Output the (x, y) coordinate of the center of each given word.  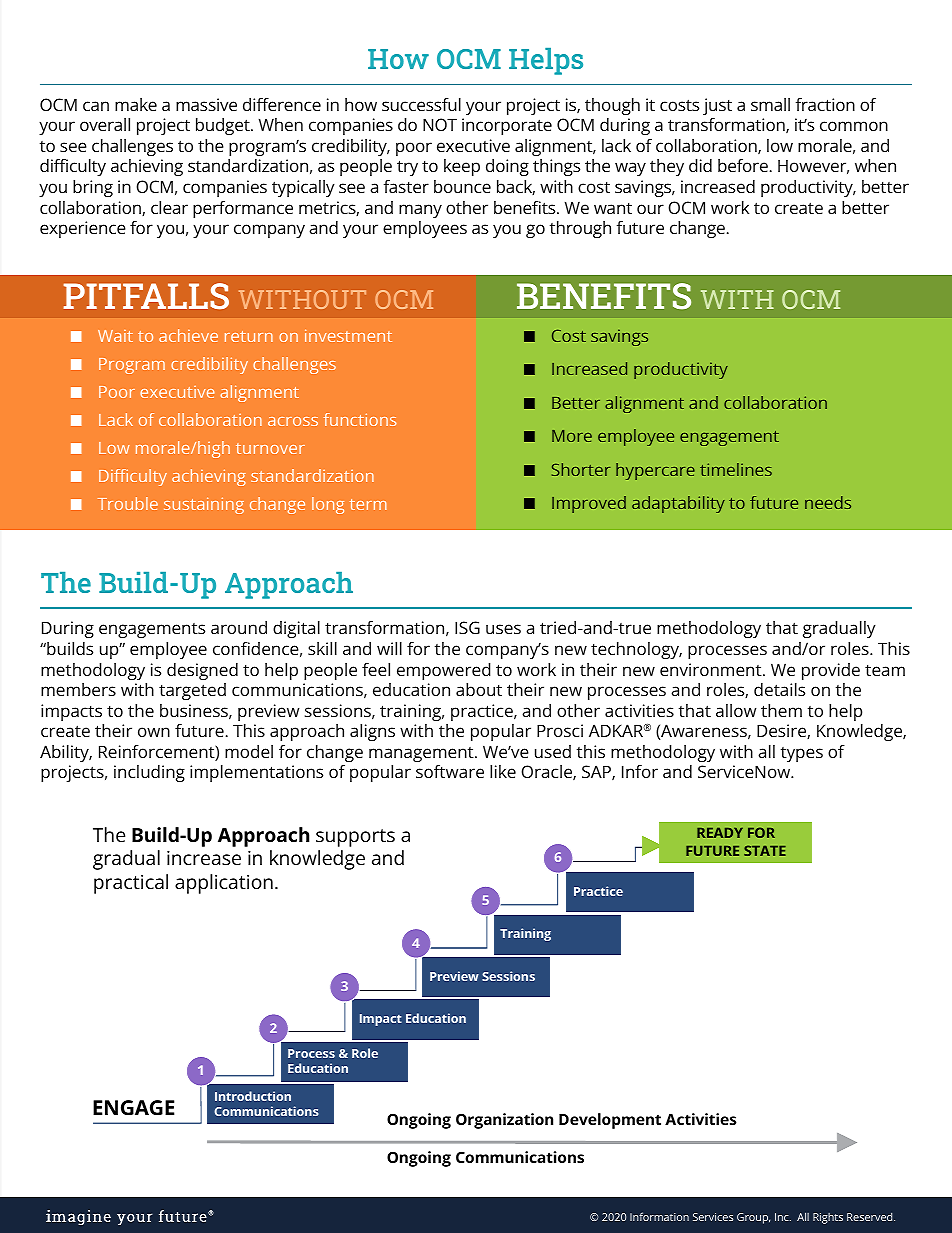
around (239, 627)
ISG (467, 627)
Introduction (253, 1096)
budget (224, 126)
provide (831, 671)
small (770, 104)
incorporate (507, 126)
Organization (504, 1121)
